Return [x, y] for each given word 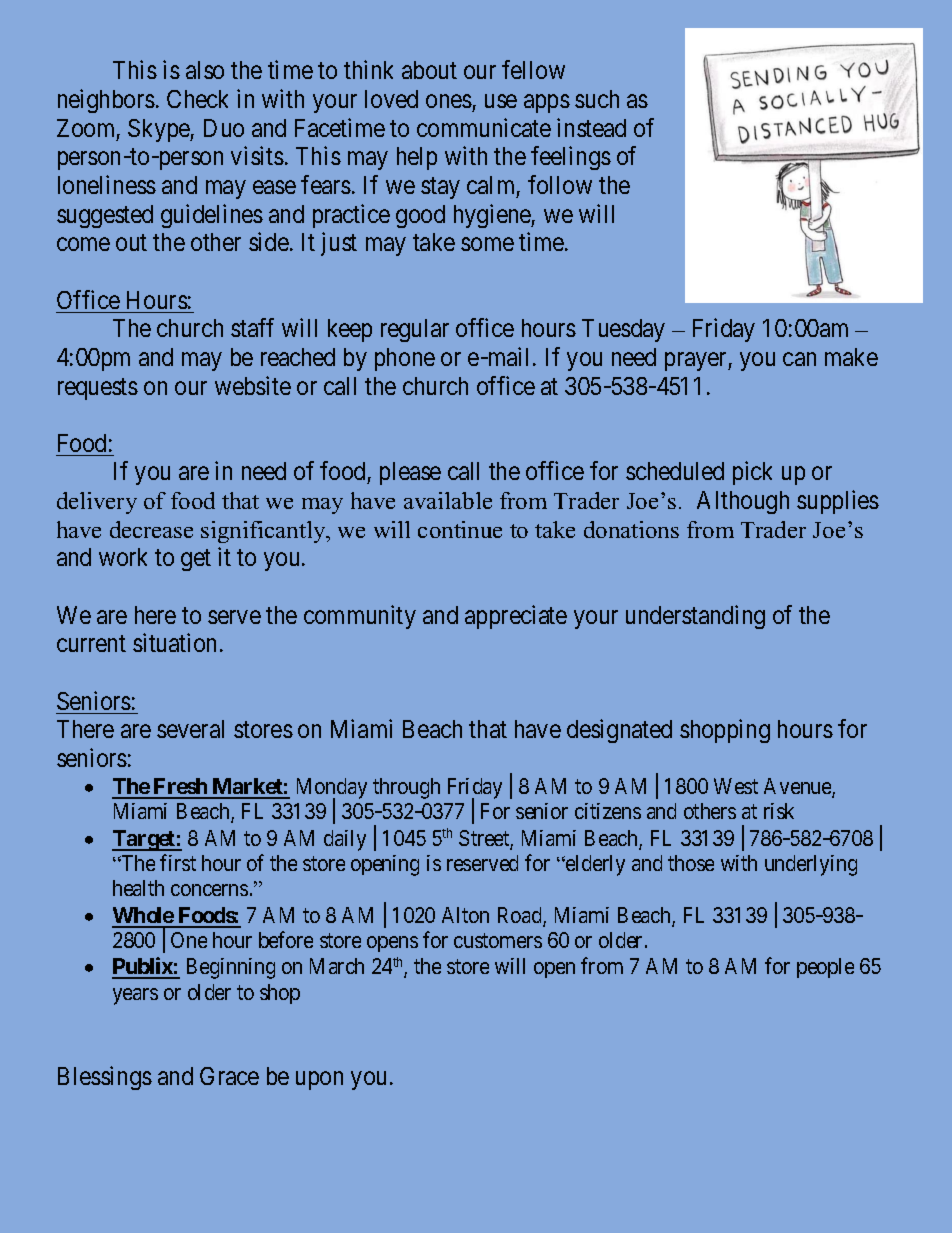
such [597, 99]
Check [197, 99]
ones [449, 101]
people [825, 968]
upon [319, 1080]
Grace [229, 1076]
